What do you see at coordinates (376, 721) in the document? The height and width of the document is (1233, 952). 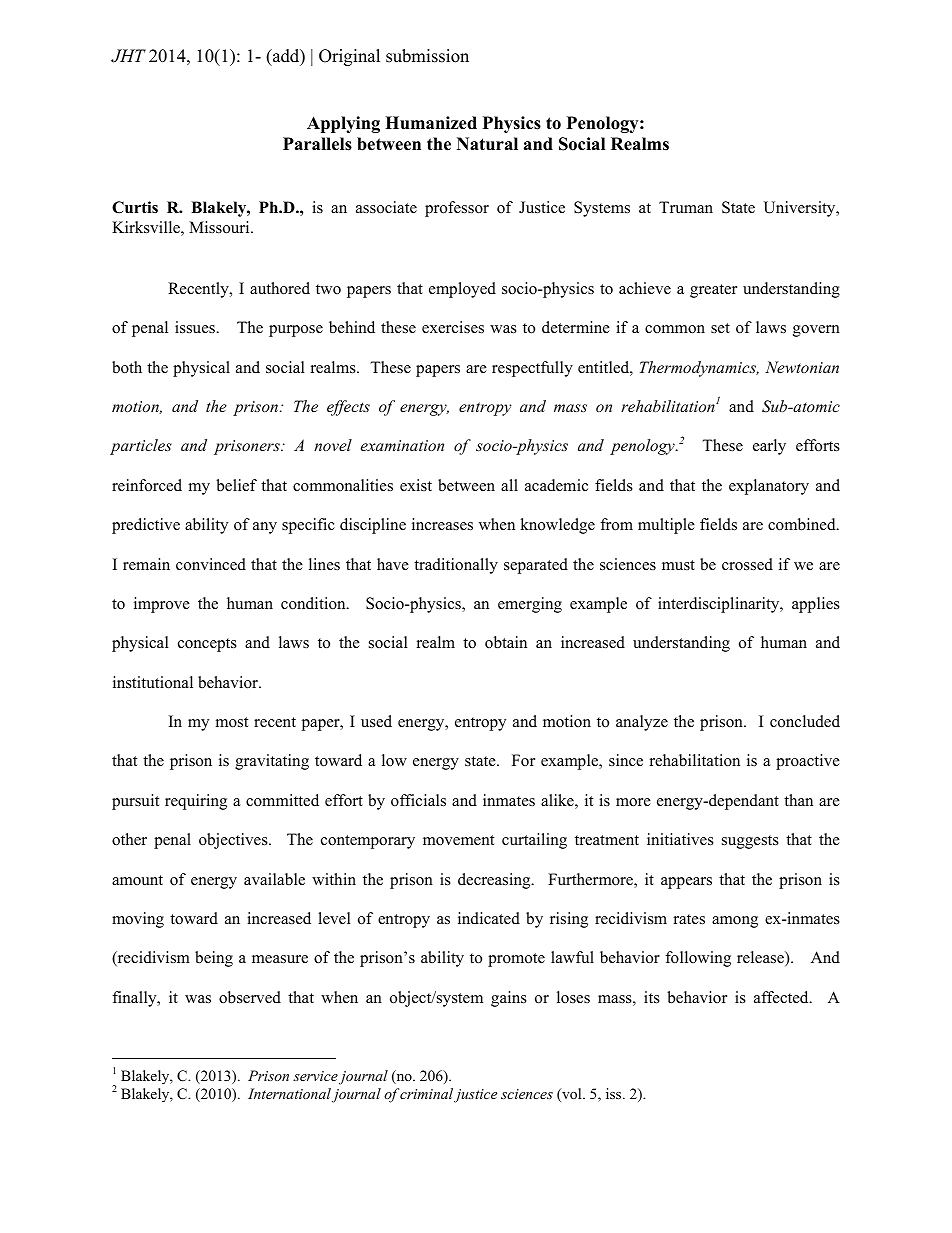 I see `used` at bounding box center [376, 721].
